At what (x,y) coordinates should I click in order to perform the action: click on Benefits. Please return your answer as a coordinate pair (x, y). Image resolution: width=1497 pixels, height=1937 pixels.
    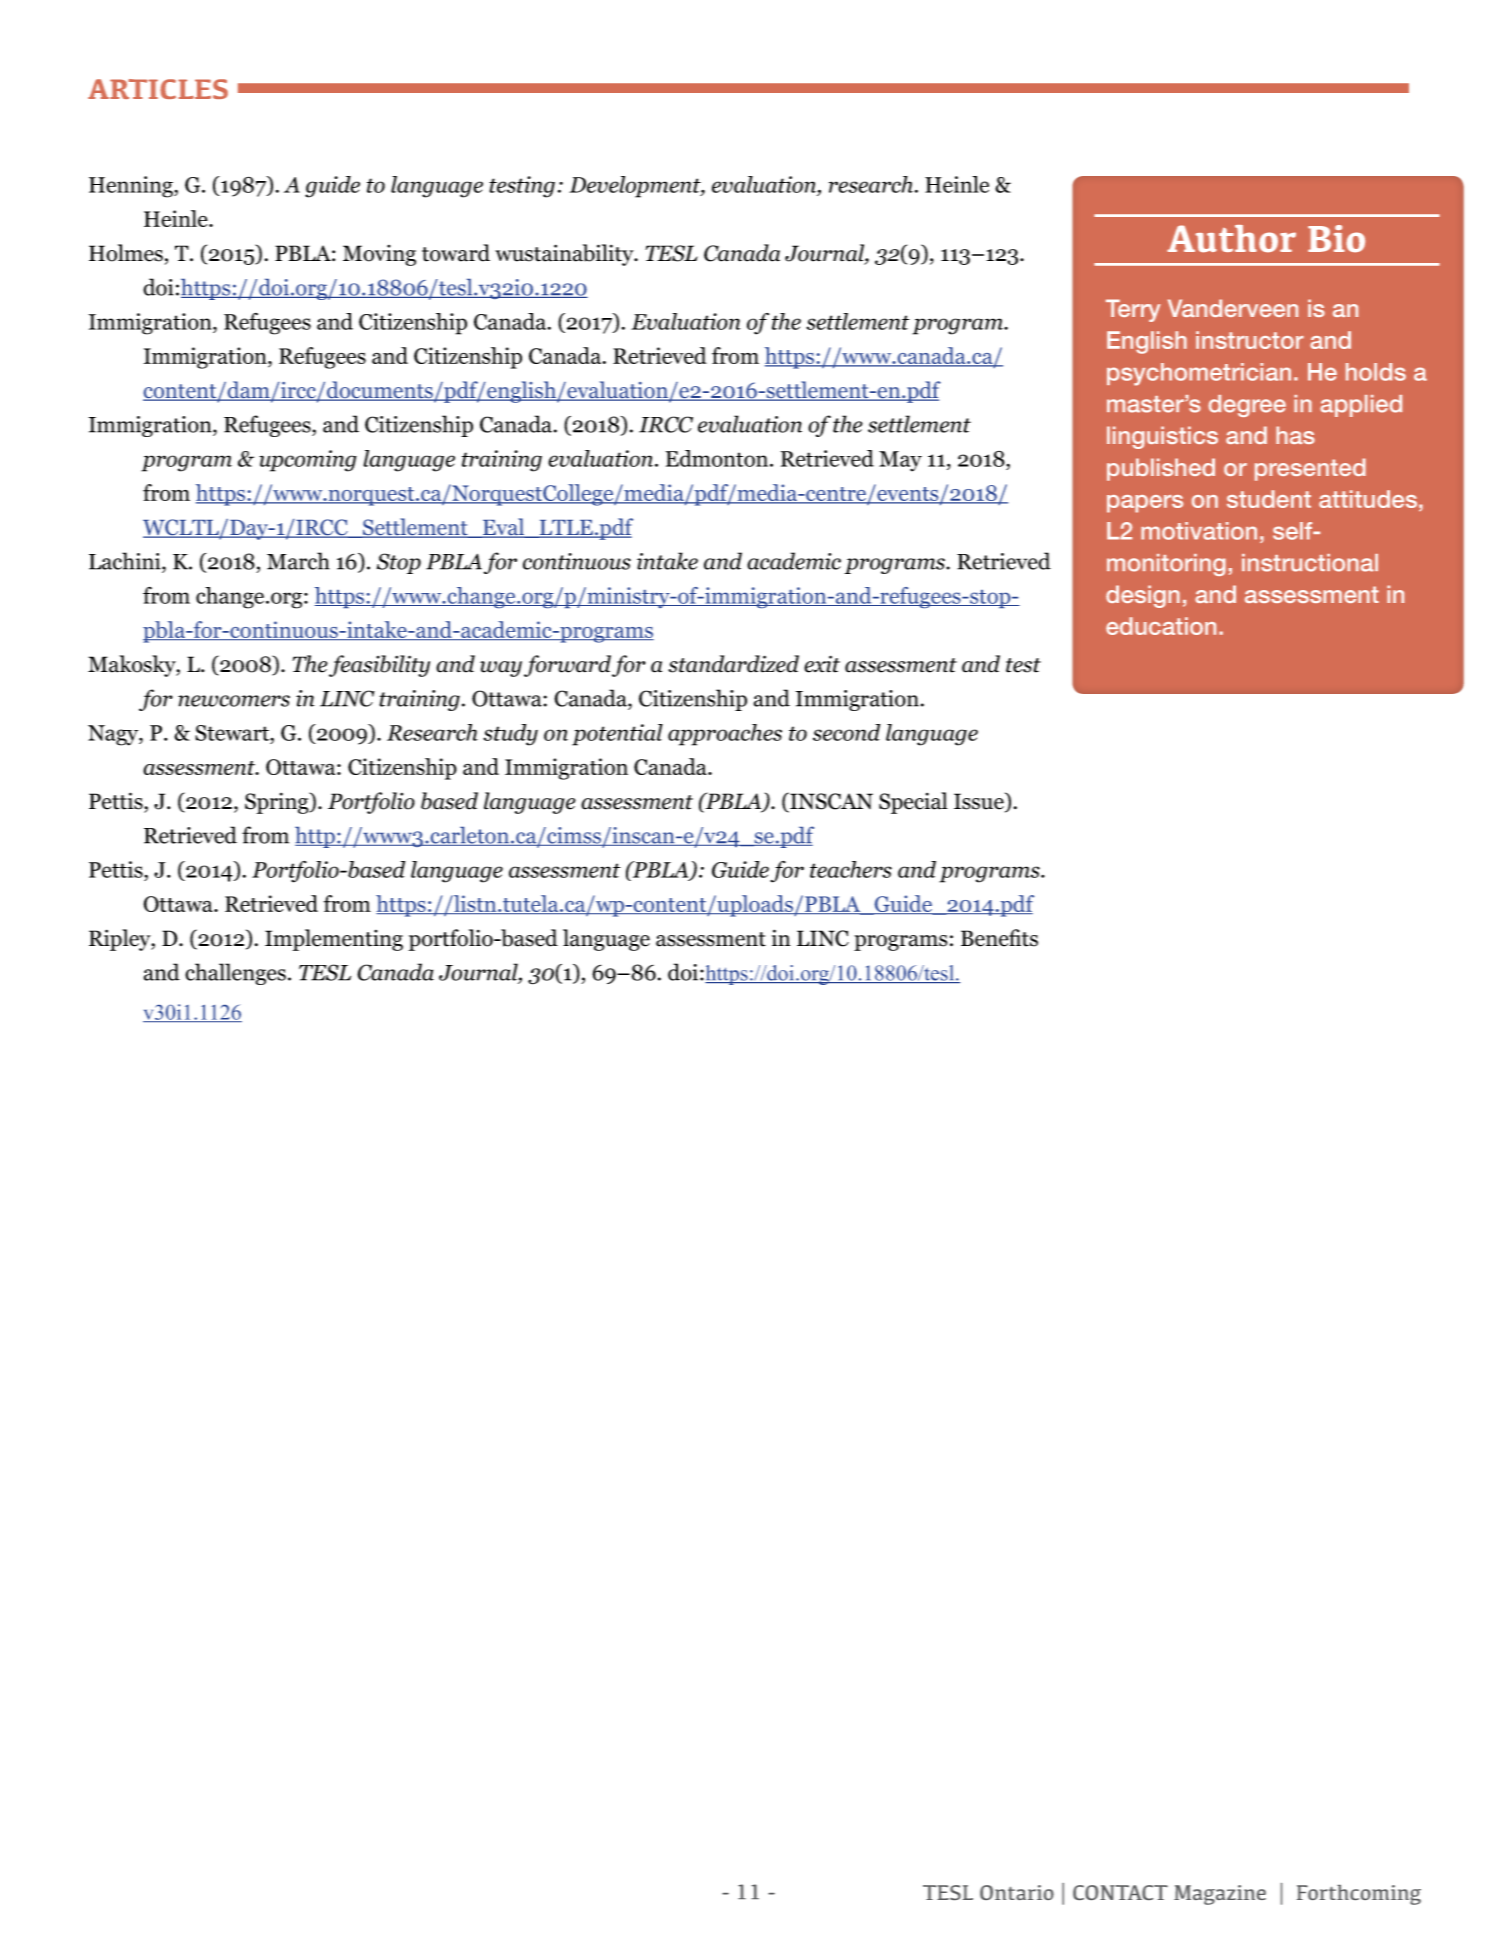
    Looking at the image, I should click on (999, 938).
